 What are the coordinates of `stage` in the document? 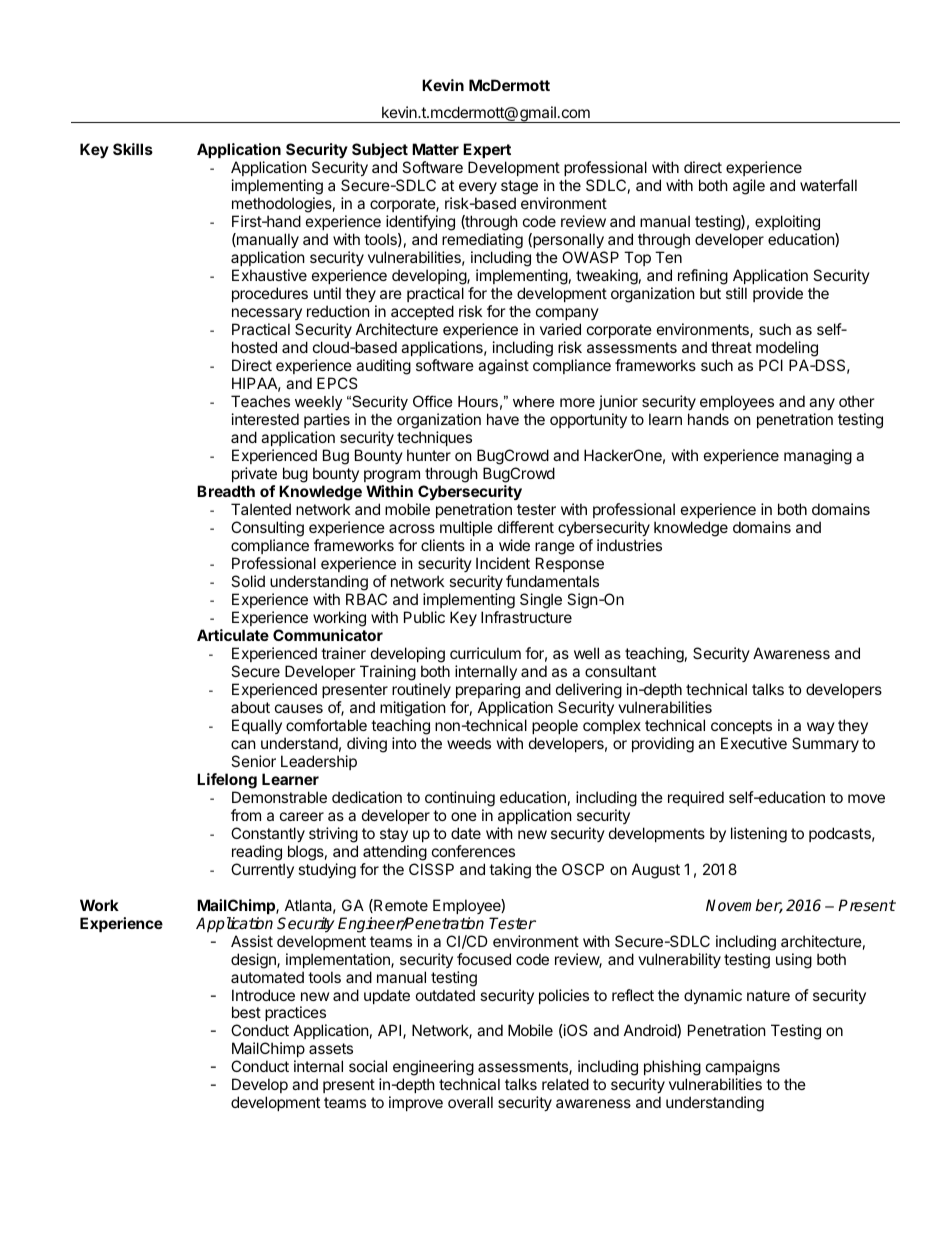 It's located at (519, 187).
